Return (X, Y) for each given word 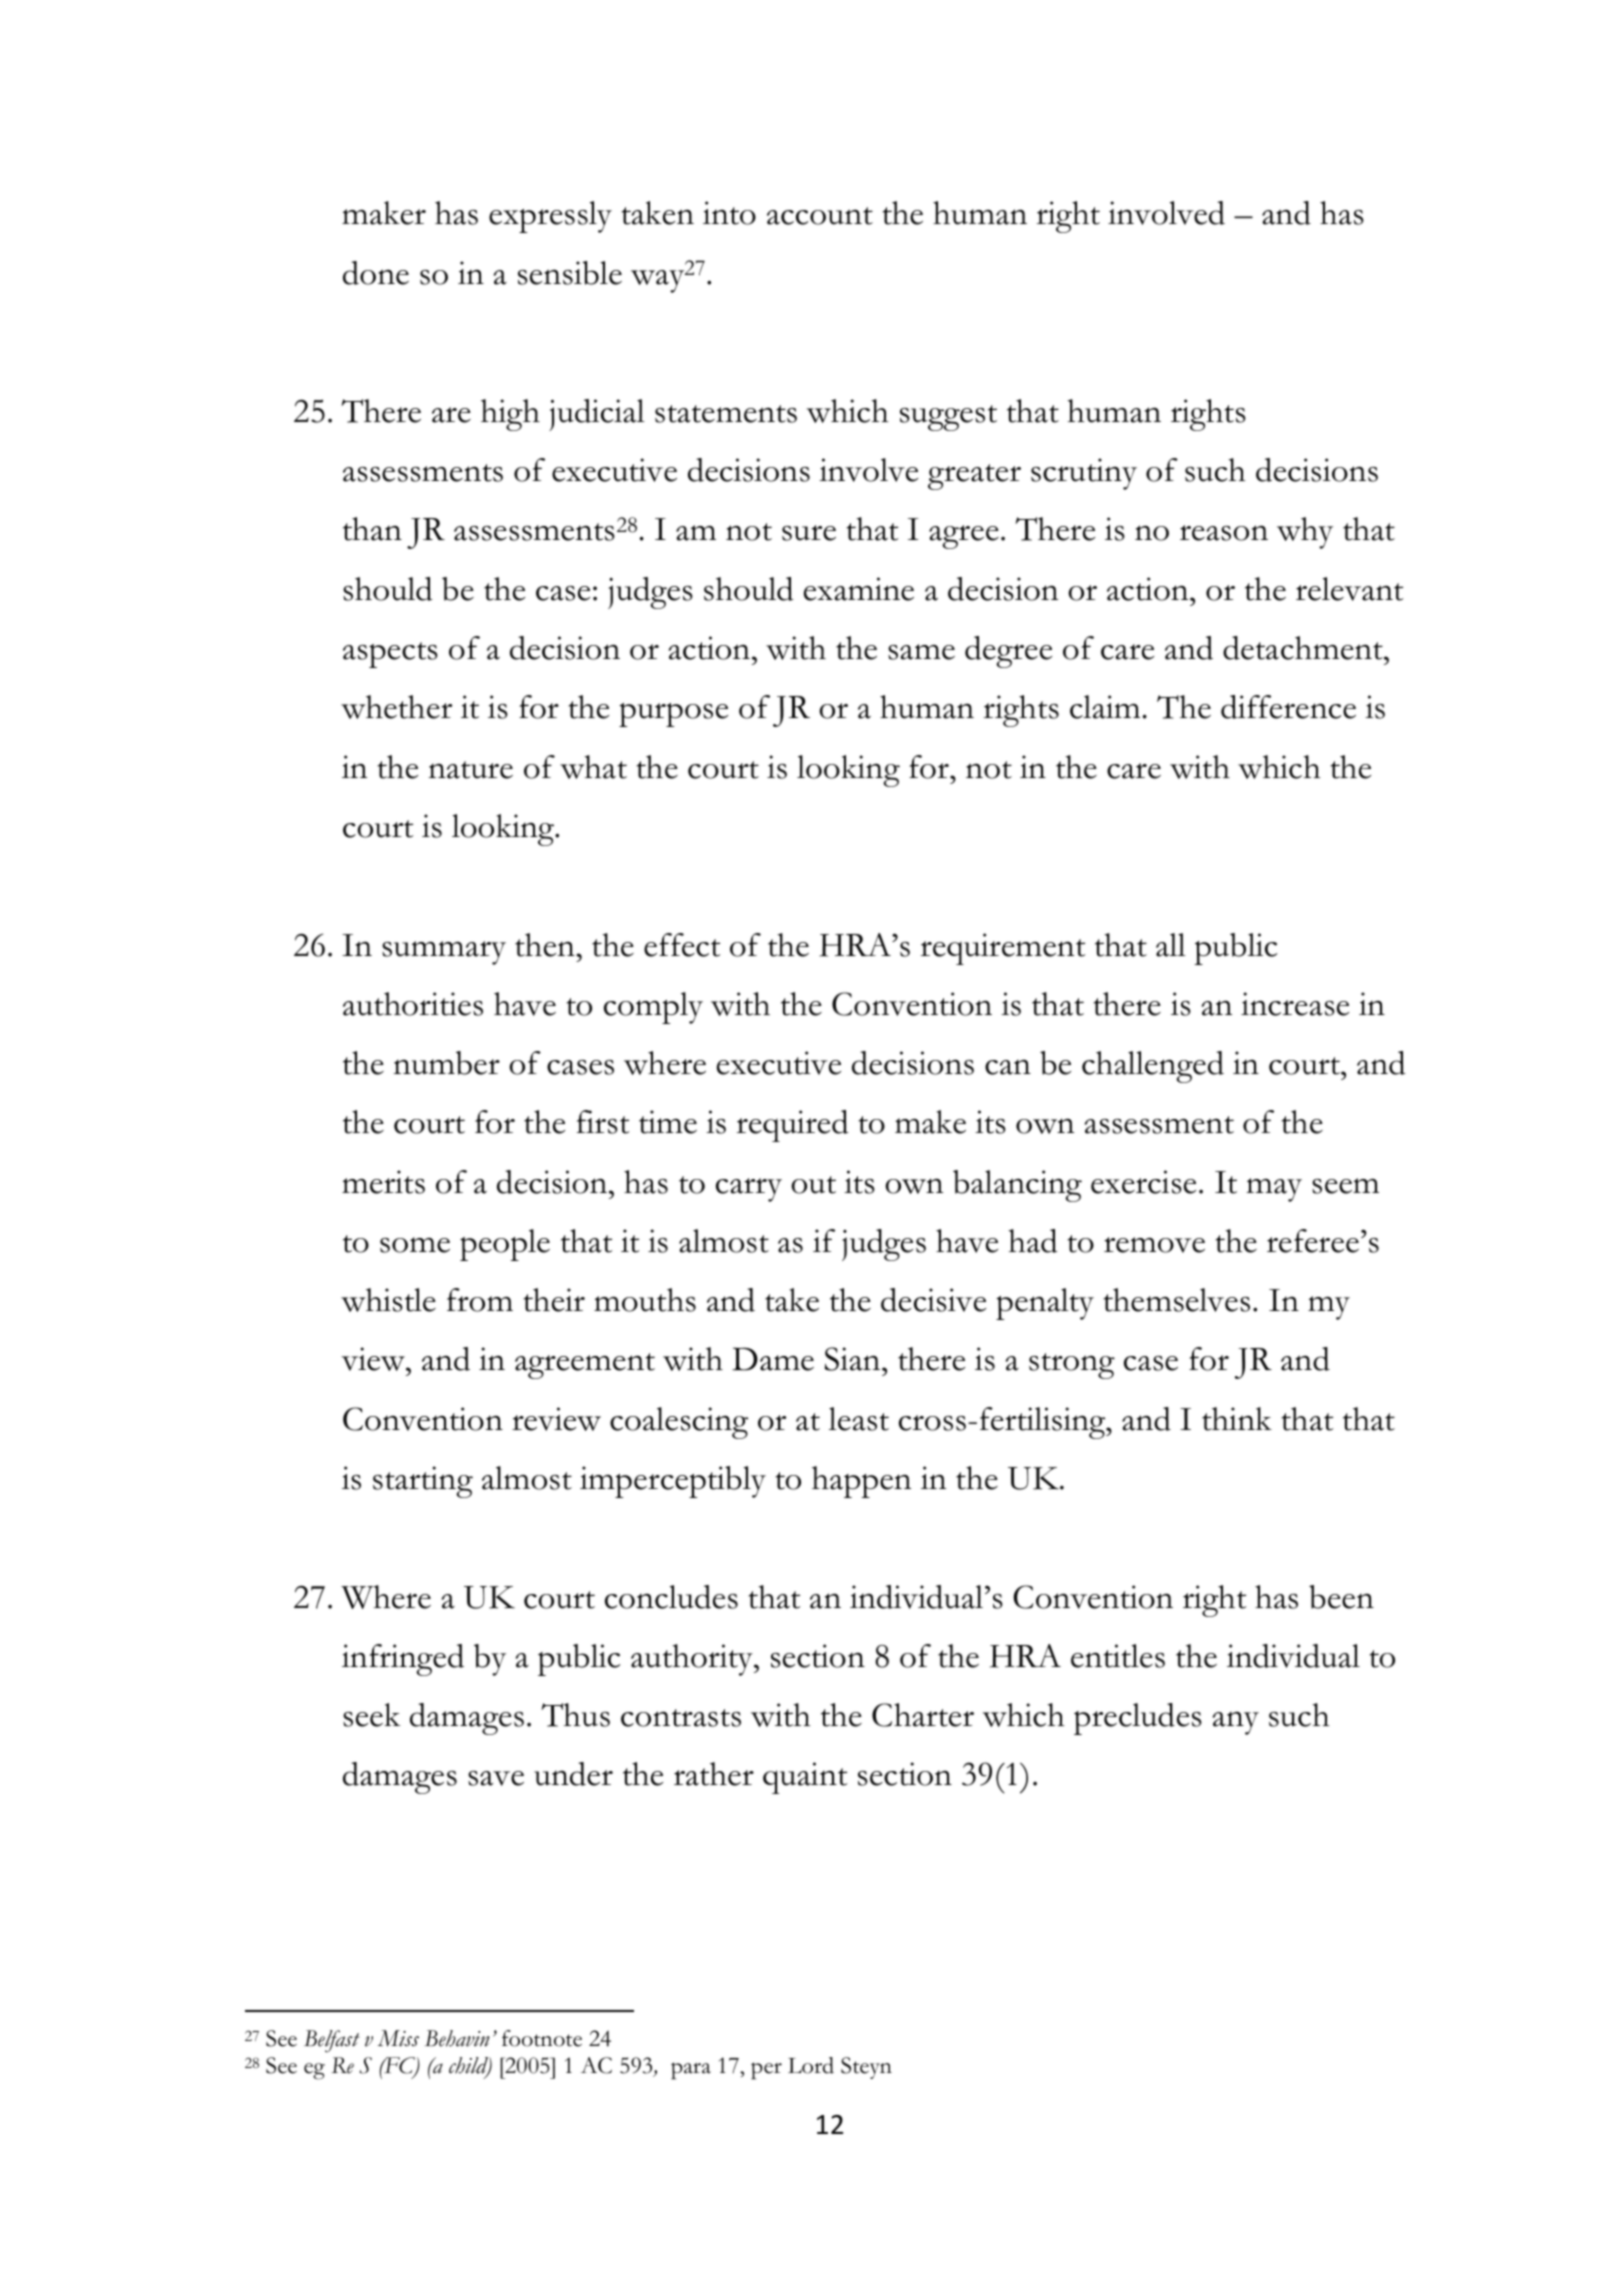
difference (1288, 707)
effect (682, 945)
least (859, 1419)
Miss (398, 2038)
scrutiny (1084, 474)
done (376, 273)
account (820, 216)
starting (423, 1482)
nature (470, 770)
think (1237, 1419)
